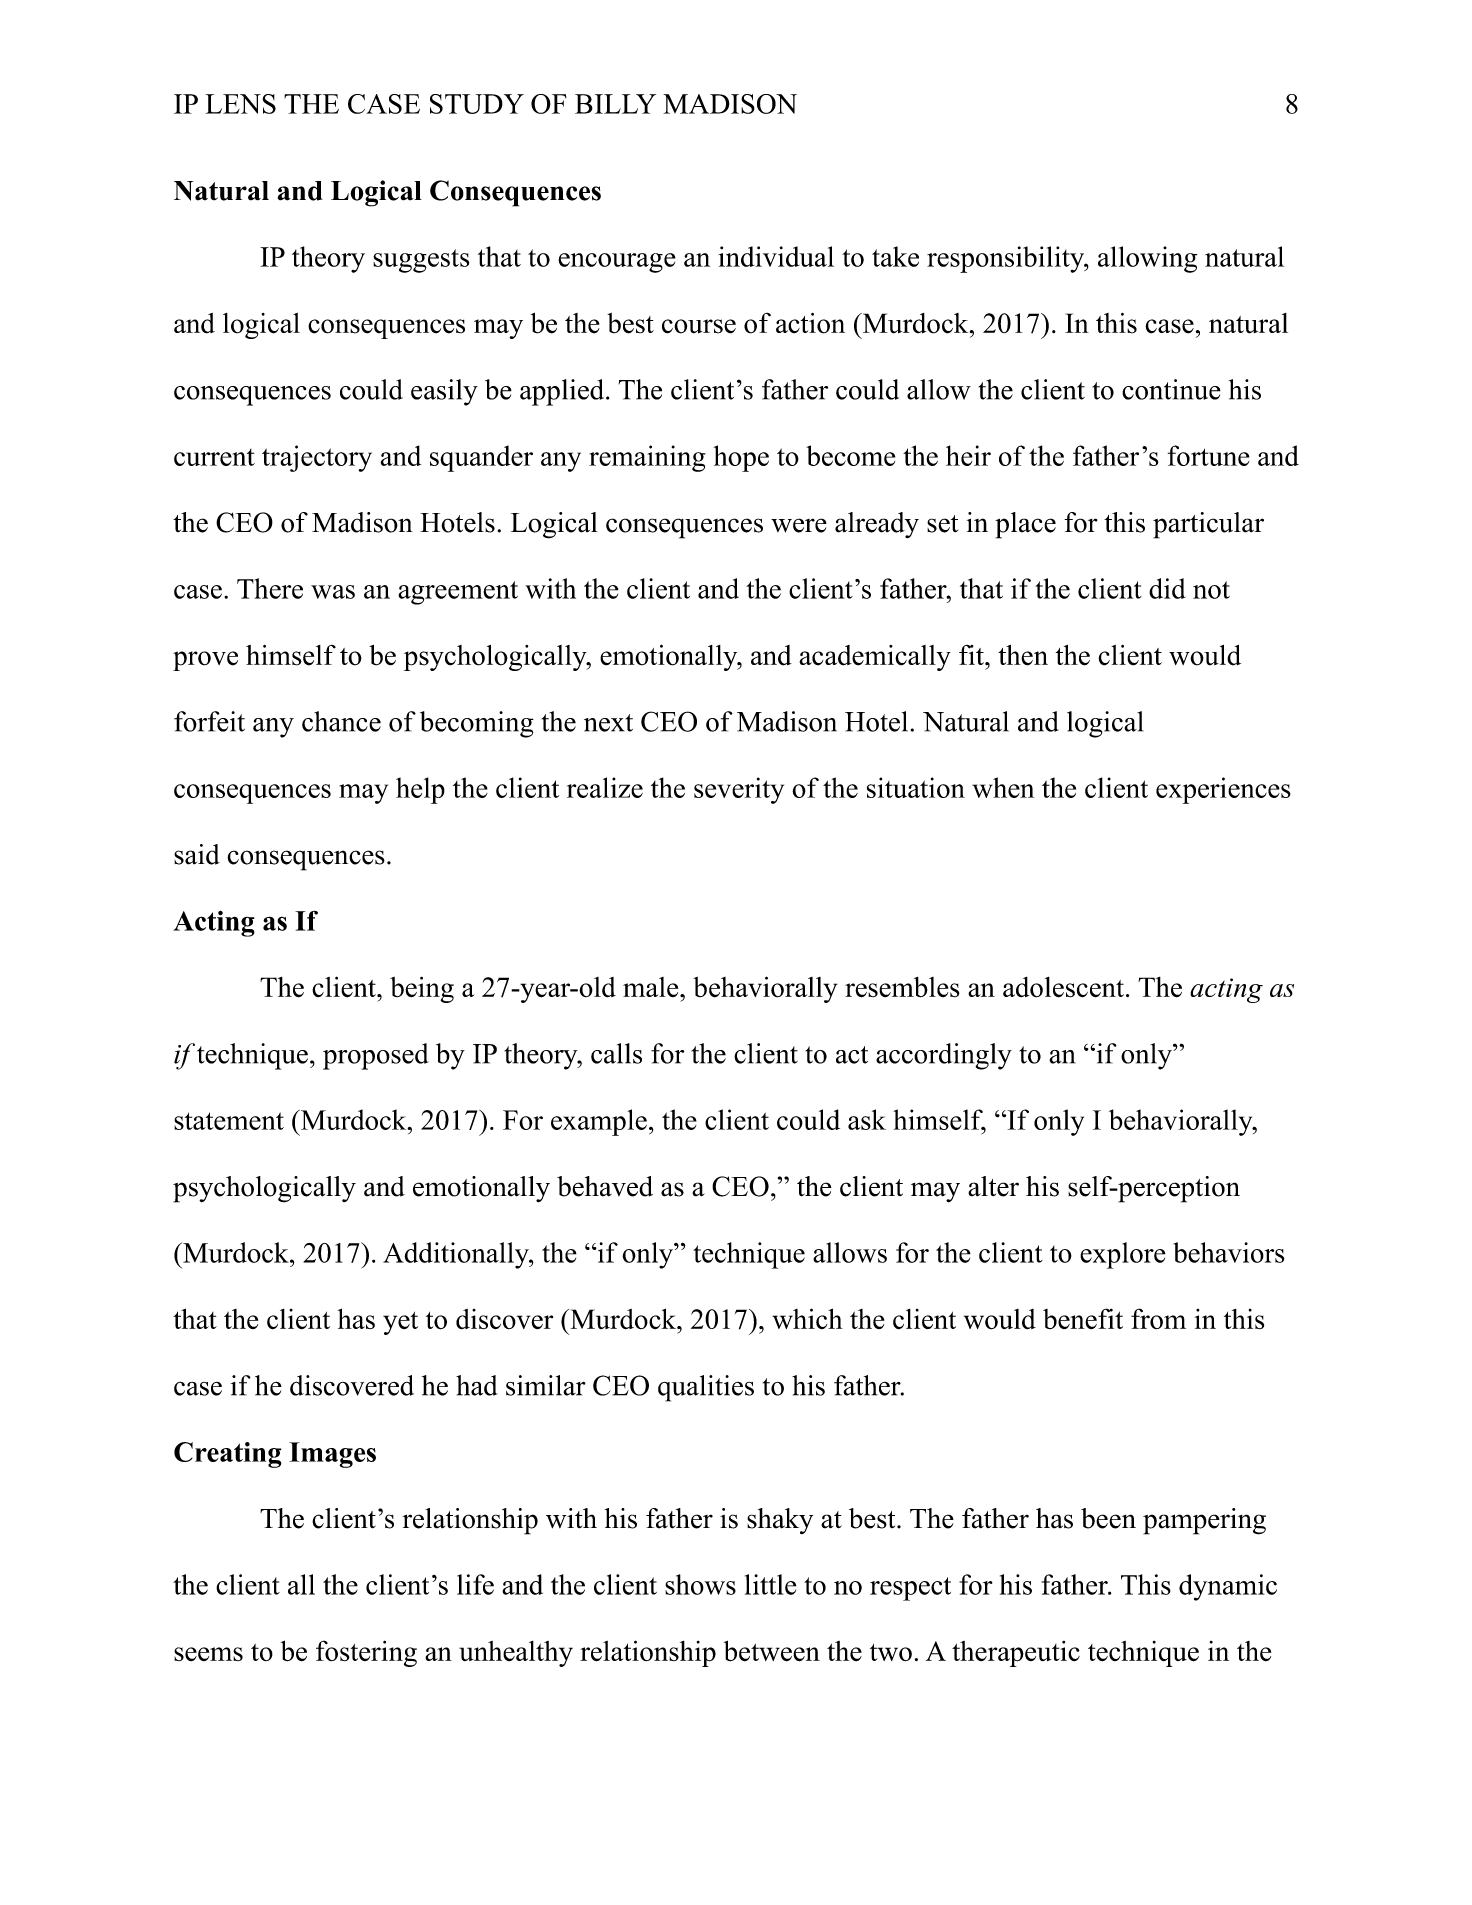 The width and height of the screenshot is (1472, 1905). What do you see at coordinates (895, 256) in the screenshot?
I see `take` at bounding box center [895, 256].
